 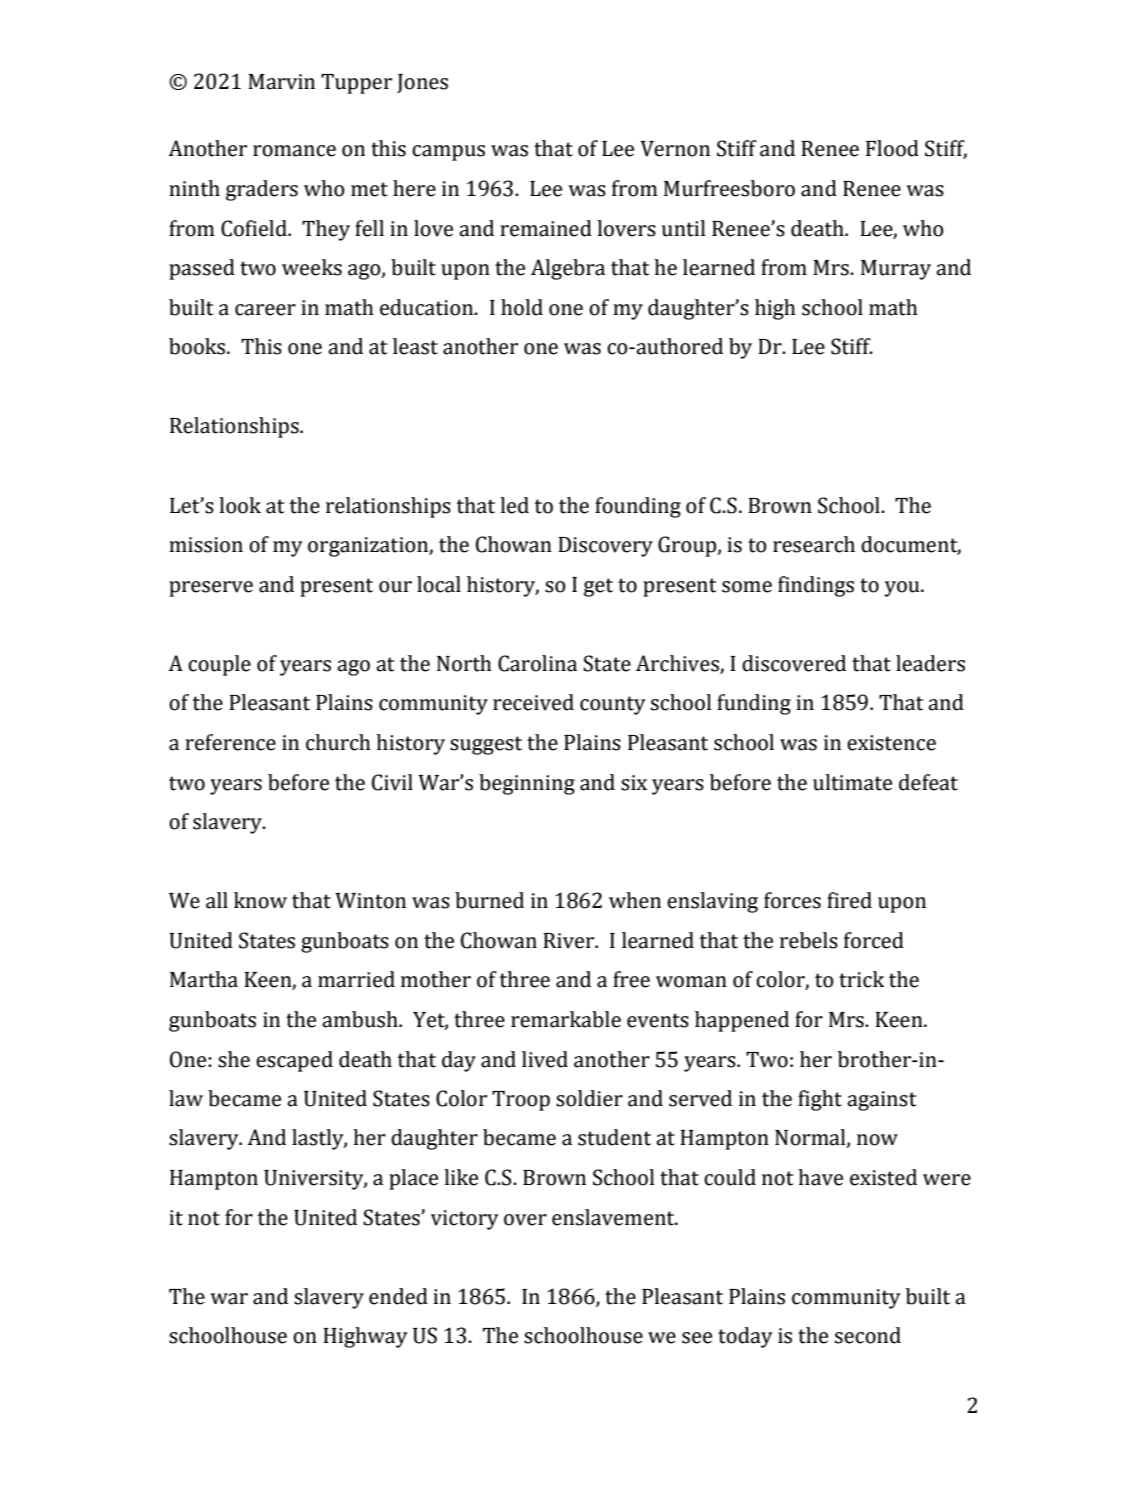 What do you see at coordinates (527, 784) in the page?
I see `beginning` at bounding box center [527, 784].
